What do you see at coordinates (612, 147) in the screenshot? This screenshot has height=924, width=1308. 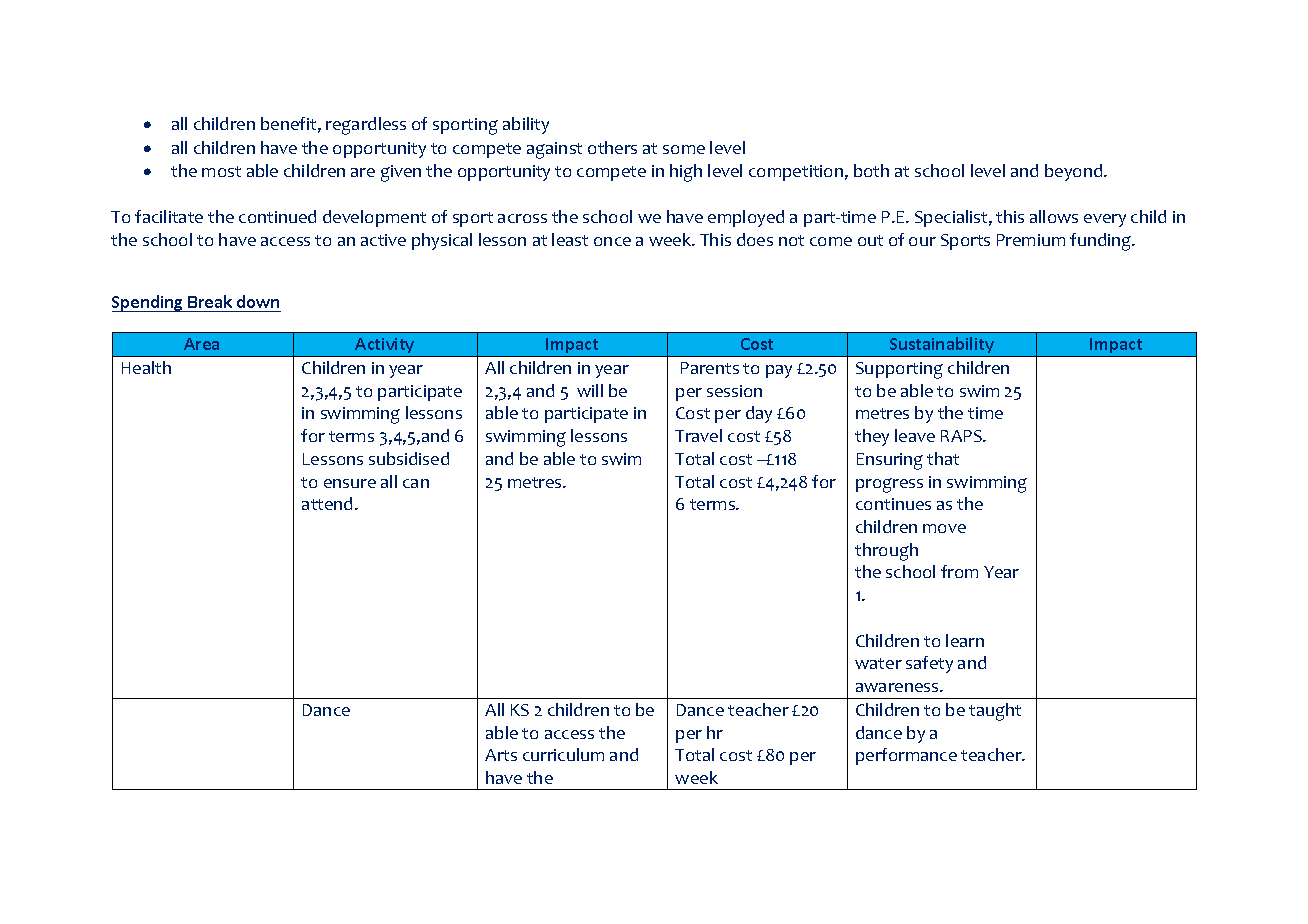 I see `others` at bounding box center [612, 147].
